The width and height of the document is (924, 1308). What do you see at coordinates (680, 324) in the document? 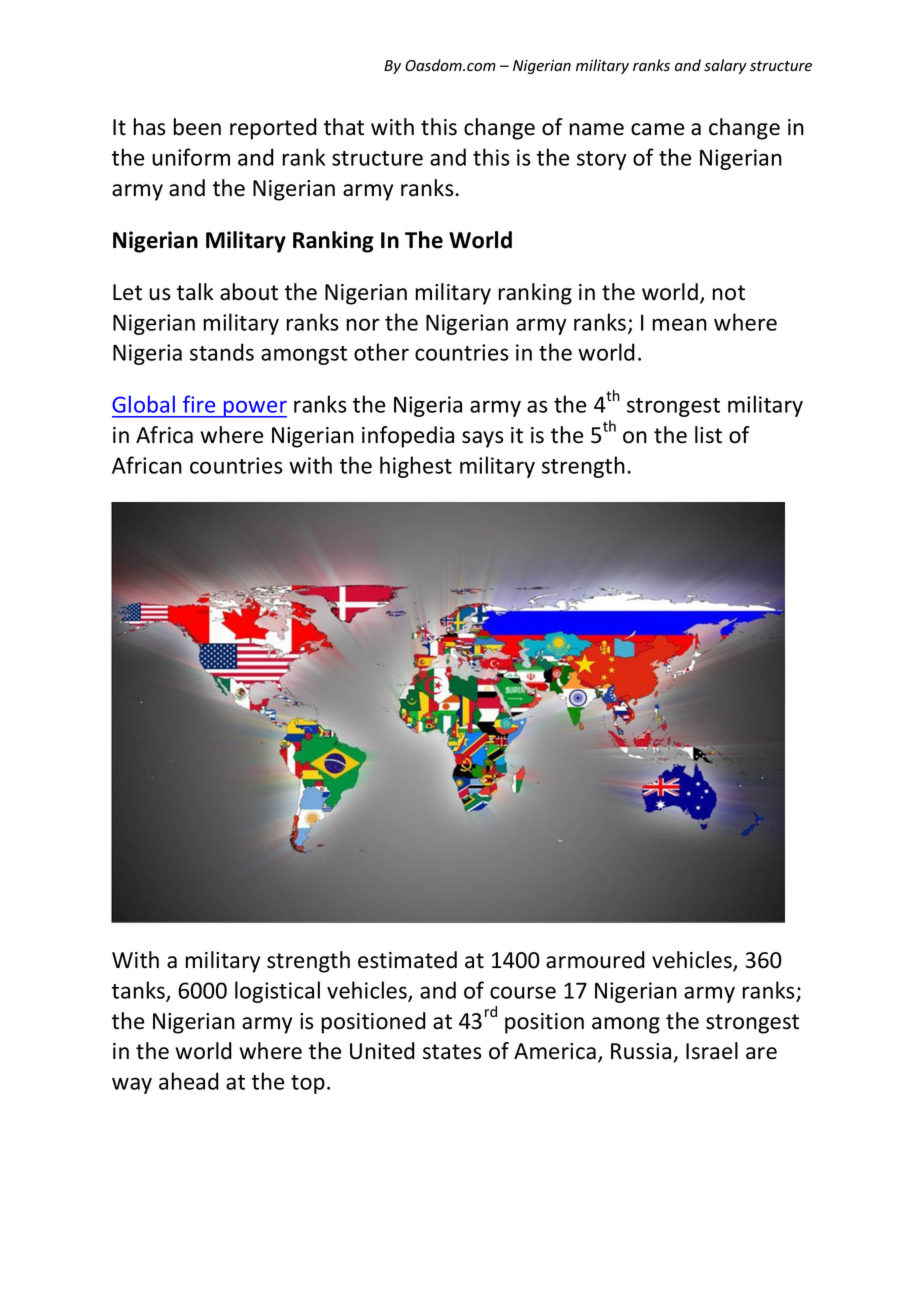
I see `mean` at bounding box center [680, 324].
